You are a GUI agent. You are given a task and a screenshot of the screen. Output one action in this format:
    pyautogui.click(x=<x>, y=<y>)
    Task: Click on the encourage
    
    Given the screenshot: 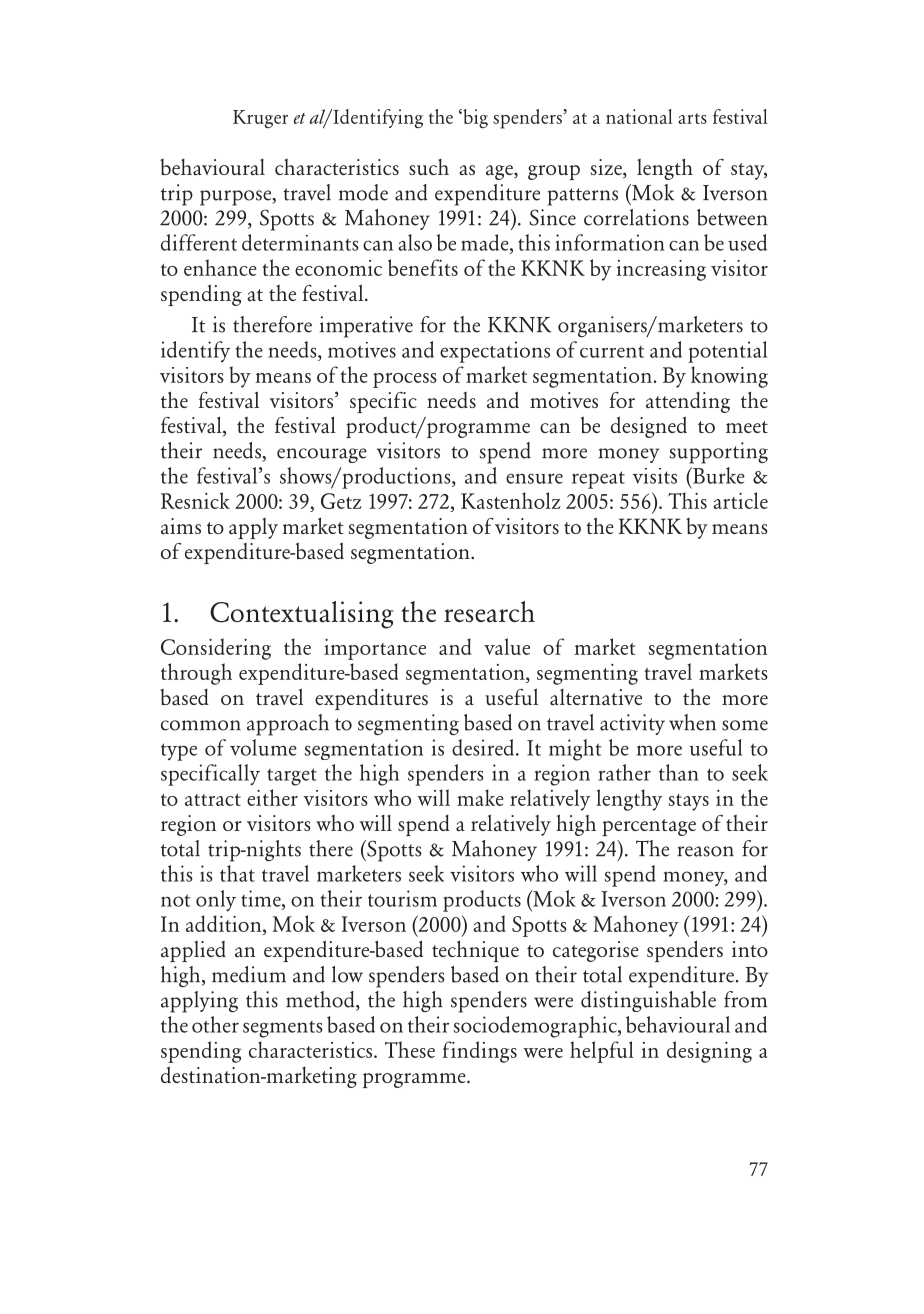 What is the action you would take?
    pyautogui.click(x=322, y=455)
